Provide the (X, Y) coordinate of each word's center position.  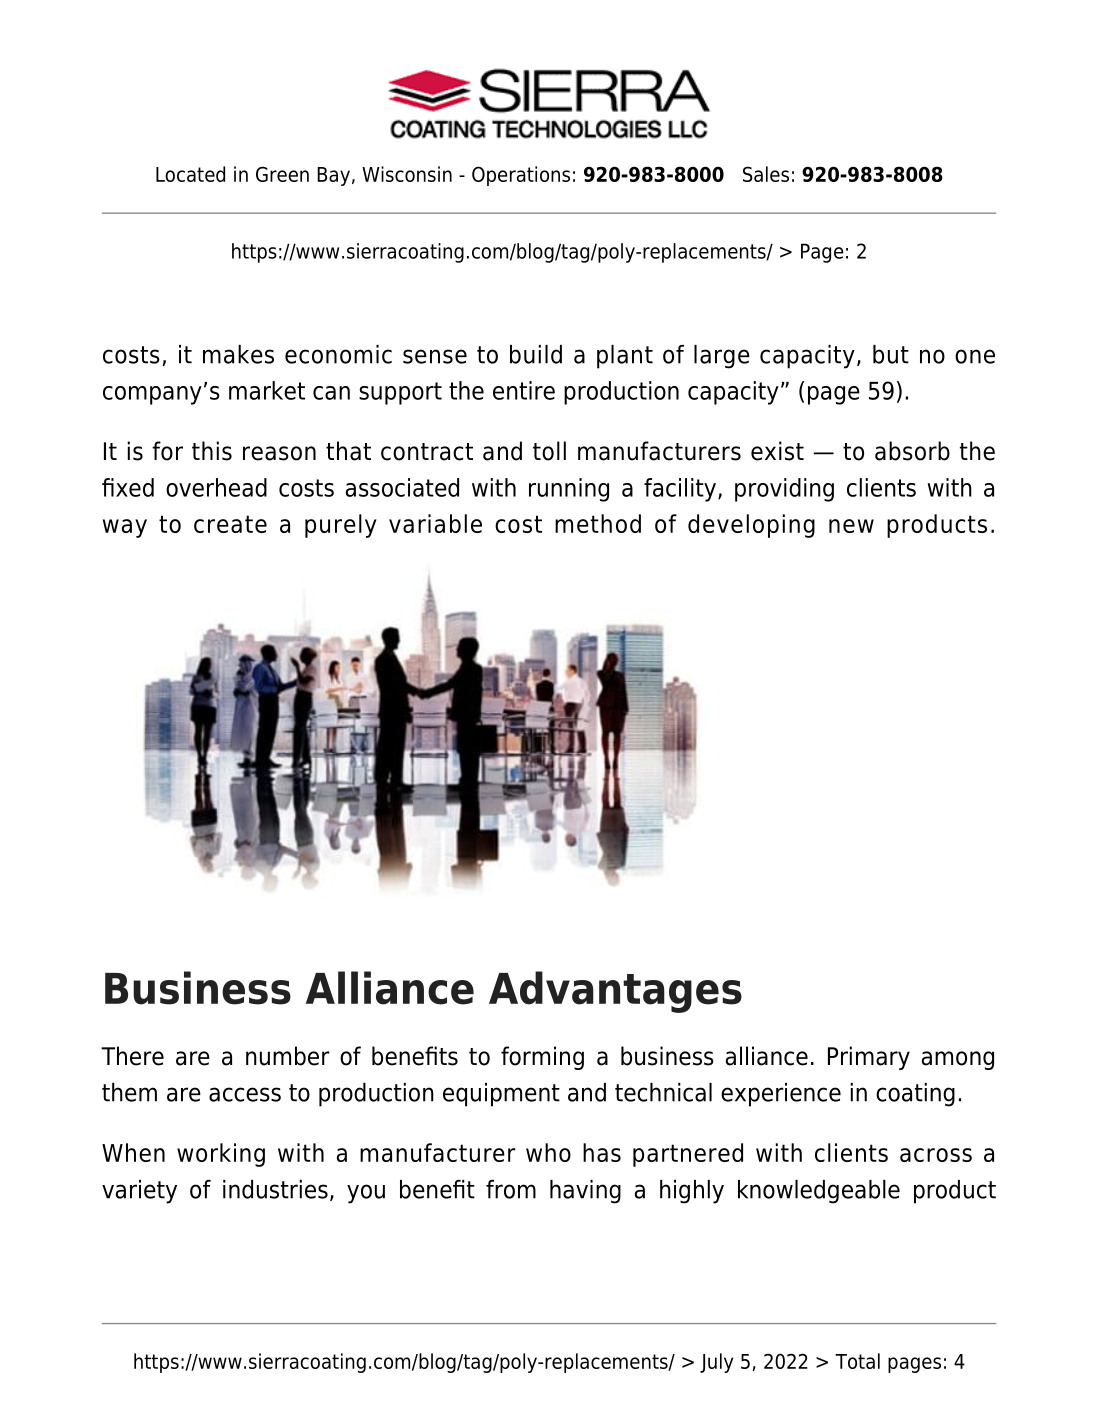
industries (275, 1189)
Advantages (615, 992)
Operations (521, 176)
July (716, 1363)
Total (857, 1361)
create (230, 524)
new (851, 526)
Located (190, 174)
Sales (766, 174)
